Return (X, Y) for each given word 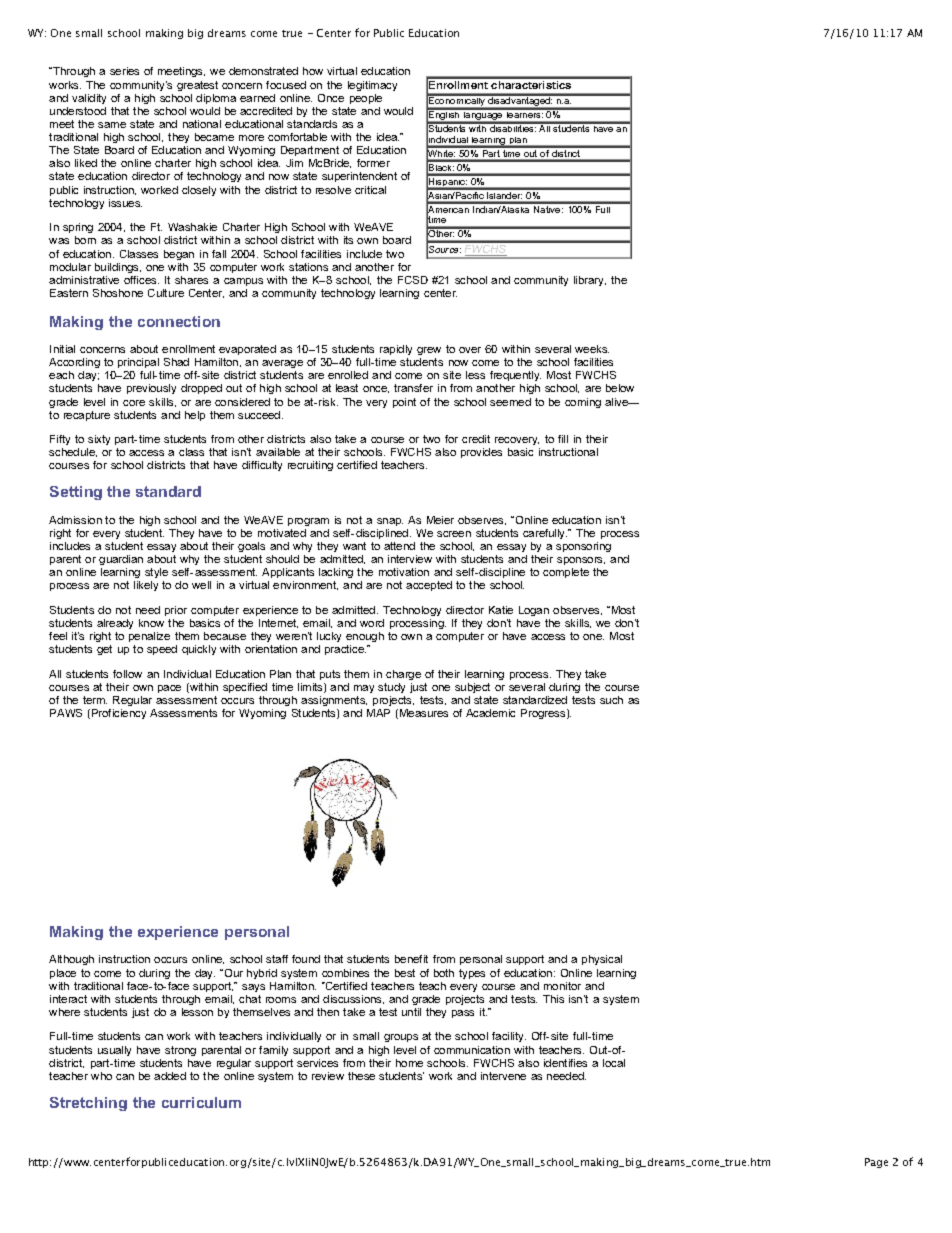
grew (429, 351)
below (620, 388)
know (151, 623)
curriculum (201, 1102)
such (611, 700)
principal (138, 363)
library (590, 281)
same (112, 125)
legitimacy (372, 86)
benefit (411, 959)
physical (602, 960)
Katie (501, 610)
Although (71, 960)
